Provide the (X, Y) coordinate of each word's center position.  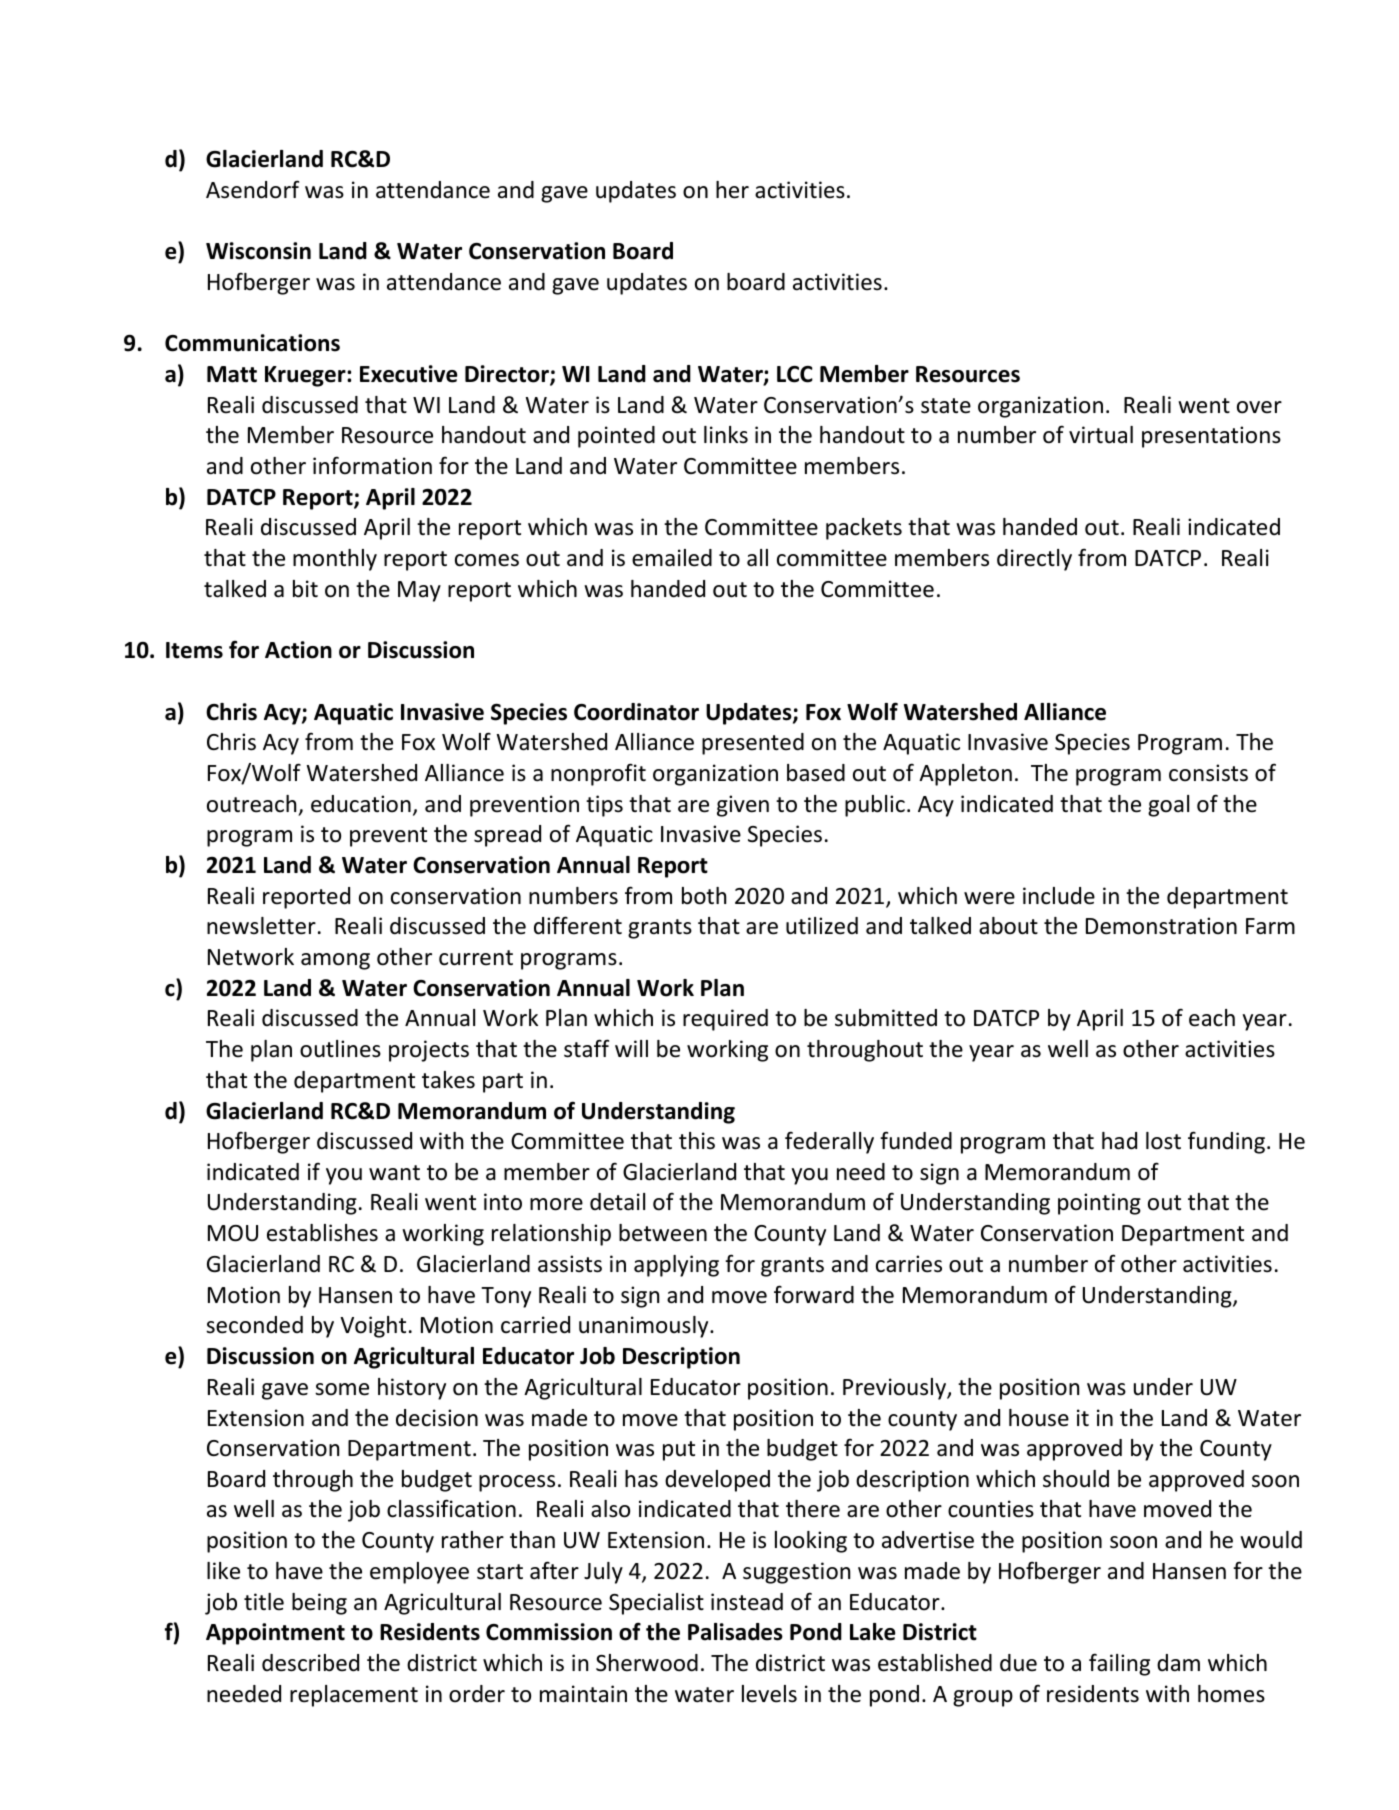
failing (1119, 1664)
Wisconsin (258, 251)
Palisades (735, 1632)
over (1259, 407)
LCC (795, 374)
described (310, 1663)
